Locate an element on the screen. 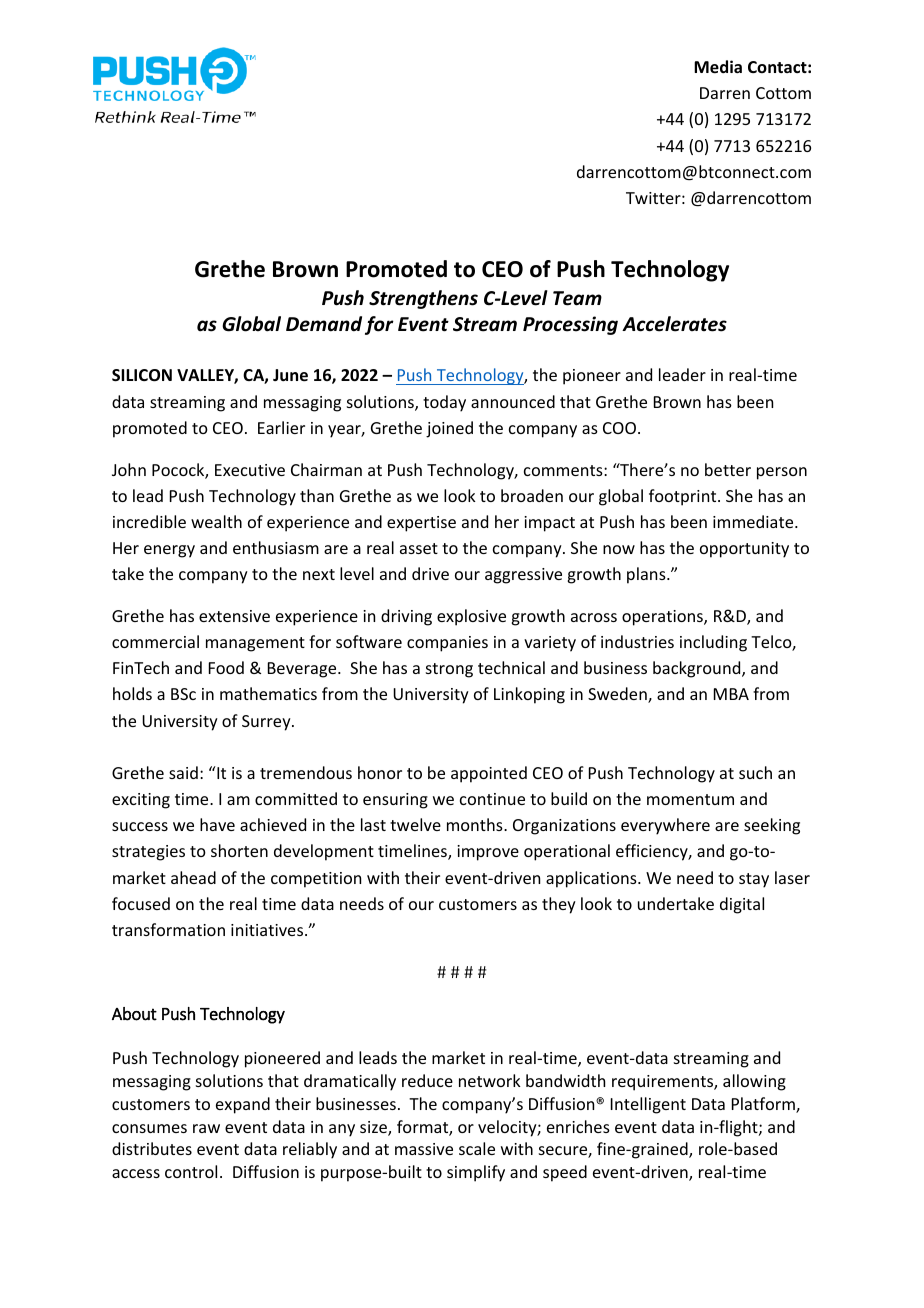 The image size is (924, 1308). Accelerates is located at coordinates (674, 324).
